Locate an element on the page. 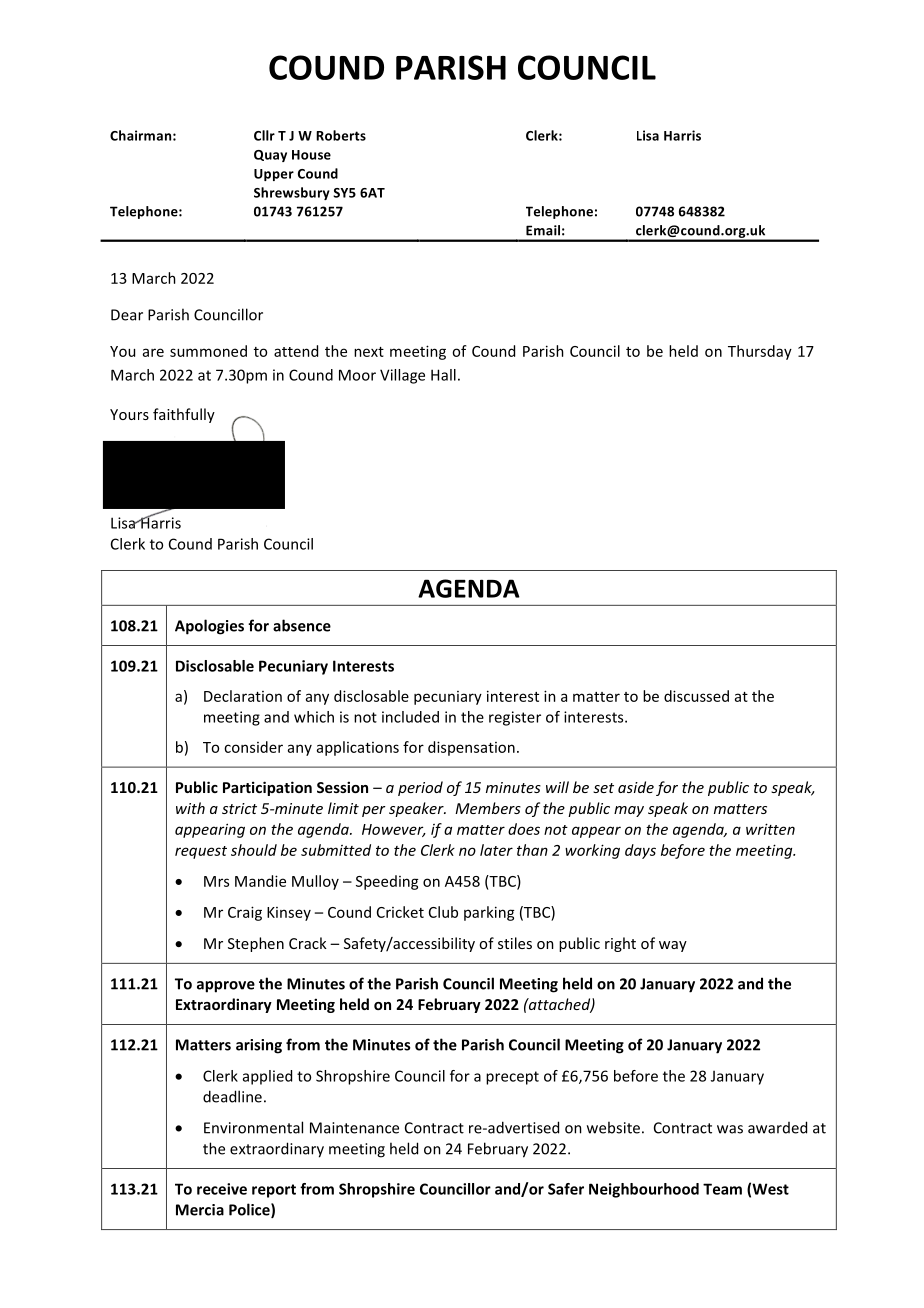 This page has height=1308, width=924. included is located at coordinates (410, 717).
